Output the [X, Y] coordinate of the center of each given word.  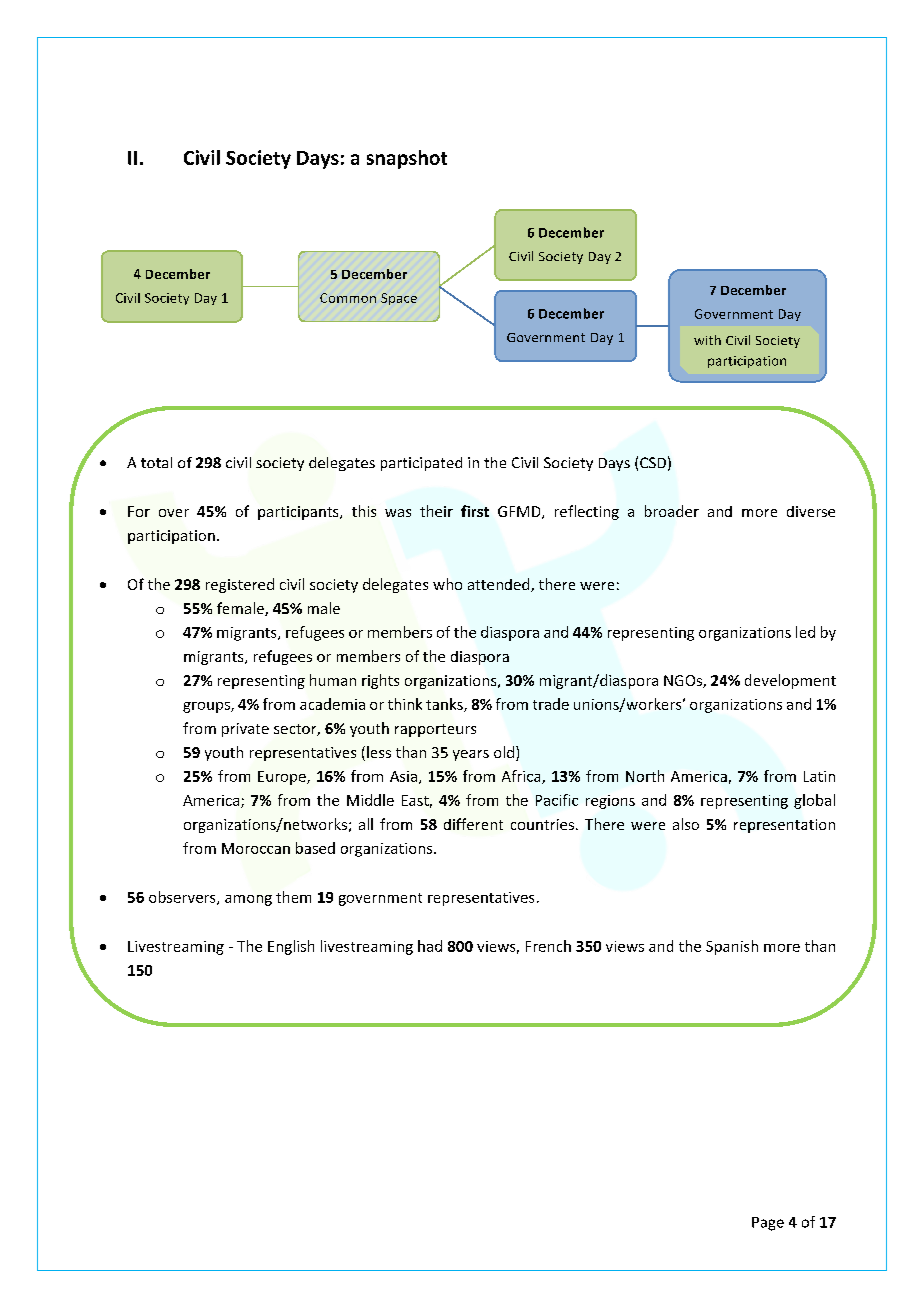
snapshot [407, 159]
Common [348, 298]
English [291, 947]
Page [768, 1224]
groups [207, 707]
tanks [445, 705]
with [707, 340]
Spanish [732, 947]
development [790, 681]
